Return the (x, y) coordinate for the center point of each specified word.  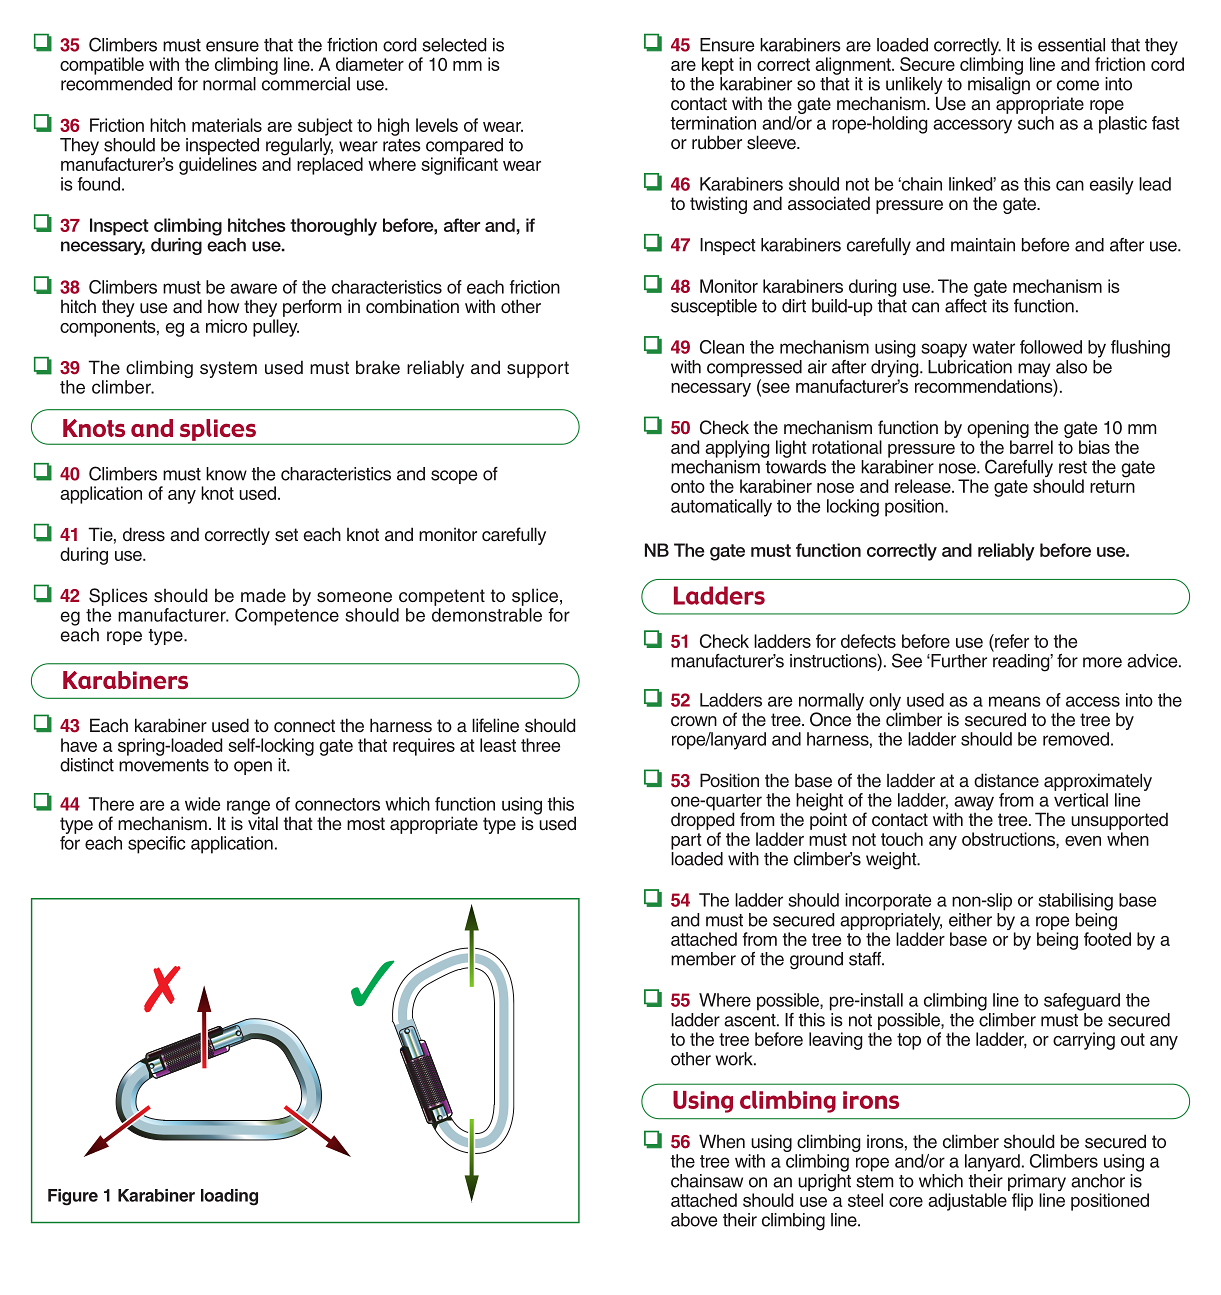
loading (229, 1197)
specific (156, 845)
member (703, 959)
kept (718, 66)
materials (227, 125)
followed (1051, 347)
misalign (999, 86)
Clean (722, 347)
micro (226, 326)
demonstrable (487, 615)
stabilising (1075, 902)
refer (1011, 641)
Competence (287, 615)
